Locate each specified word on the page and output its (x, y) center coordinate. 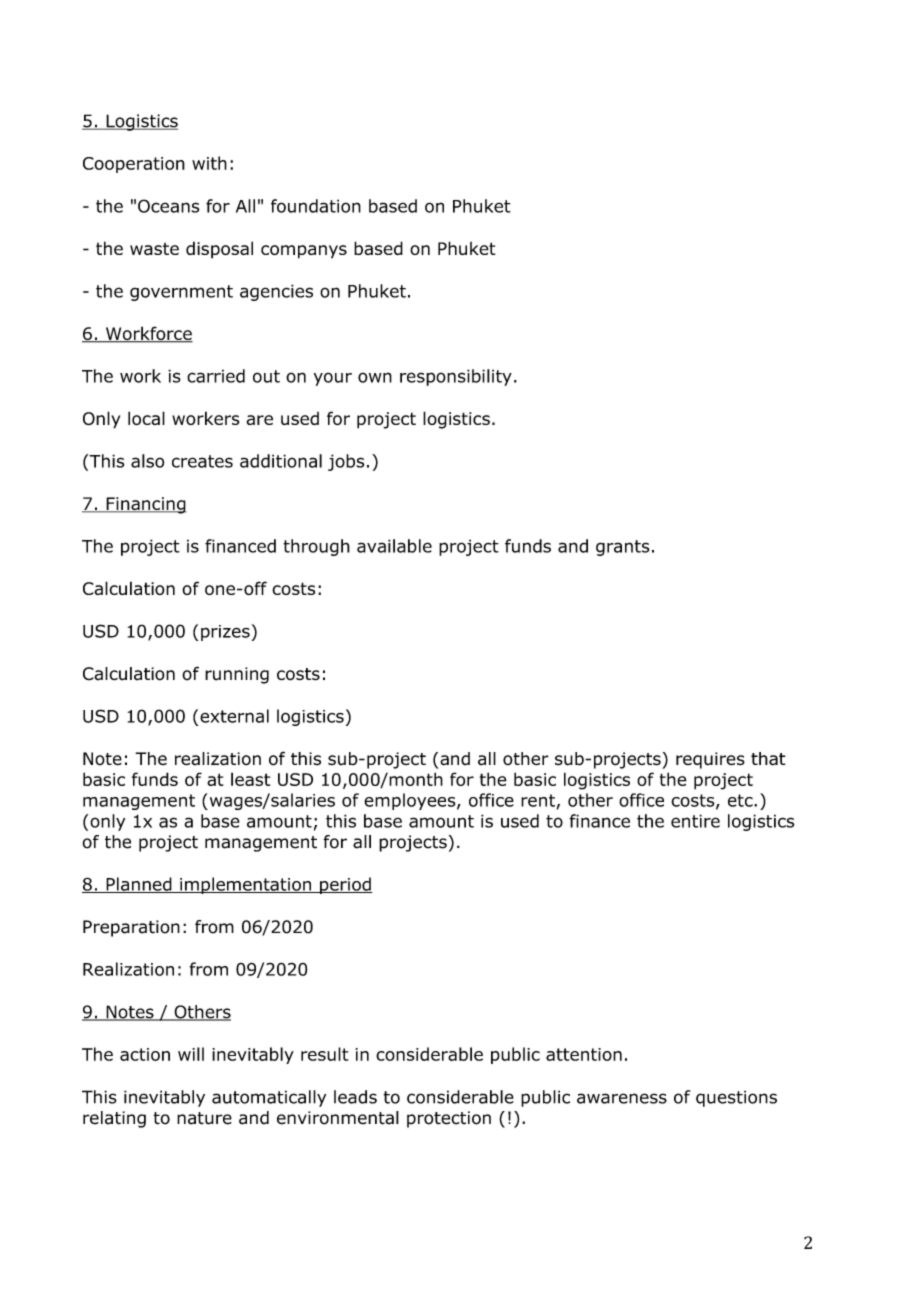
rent (538, 800)
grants (623, 548)
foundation (316, 206)
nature (204, 1118)
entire (695, 821)
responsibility (456, 377)
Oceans (168, 206)
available (394, 546)
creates (202, 461)
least (250, 779)
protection (449, 1119)
